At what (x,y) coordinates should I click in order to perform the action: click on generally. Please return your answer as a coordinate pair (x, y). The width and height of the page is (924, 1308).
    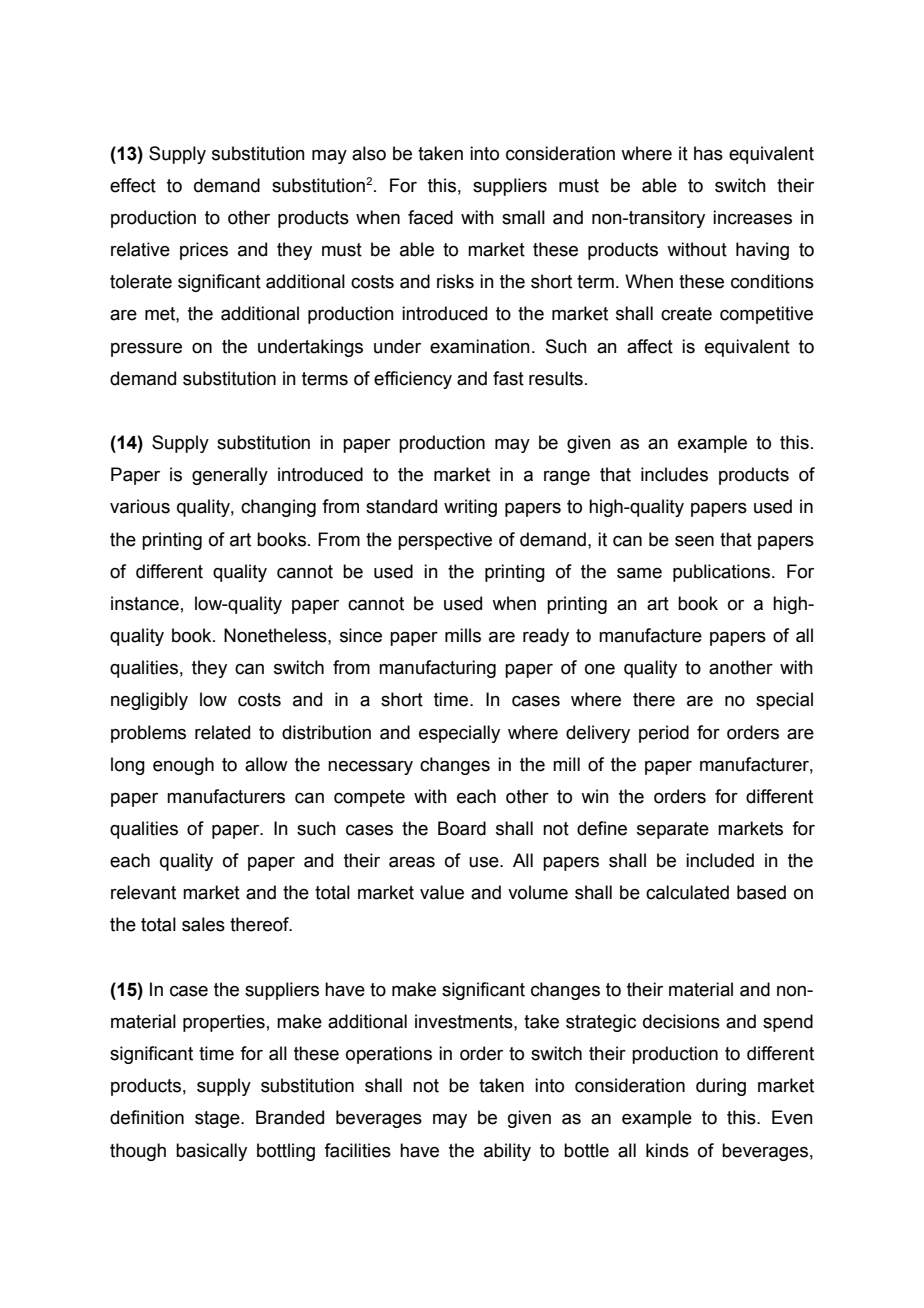
    Looking at the image, I should click on (230, 476).
